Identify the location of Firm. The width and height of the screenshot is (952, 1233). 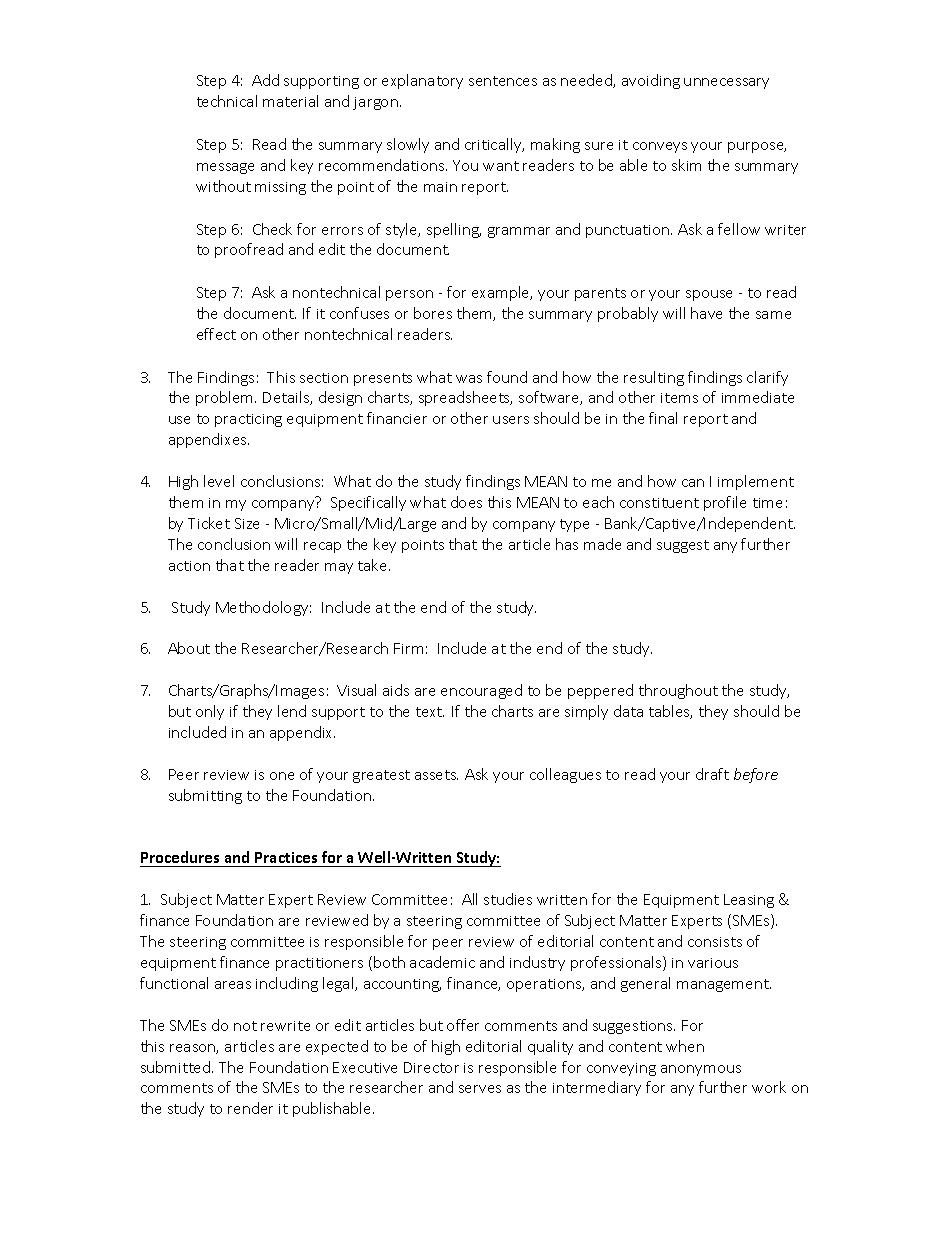
(408, 648).
